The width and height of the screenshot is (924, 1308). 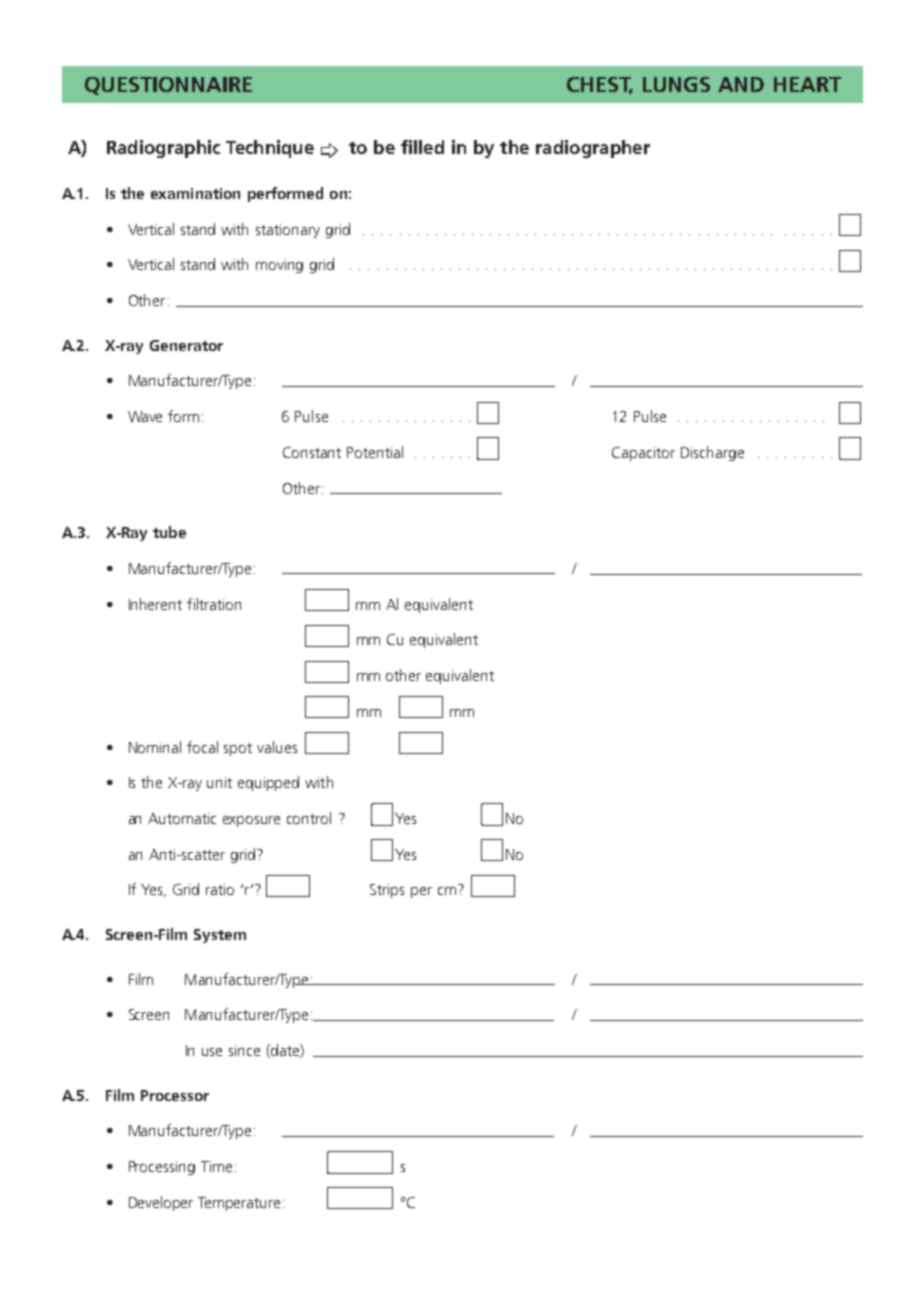 I want to click on Temperature, so click(x=239, y=1204).
